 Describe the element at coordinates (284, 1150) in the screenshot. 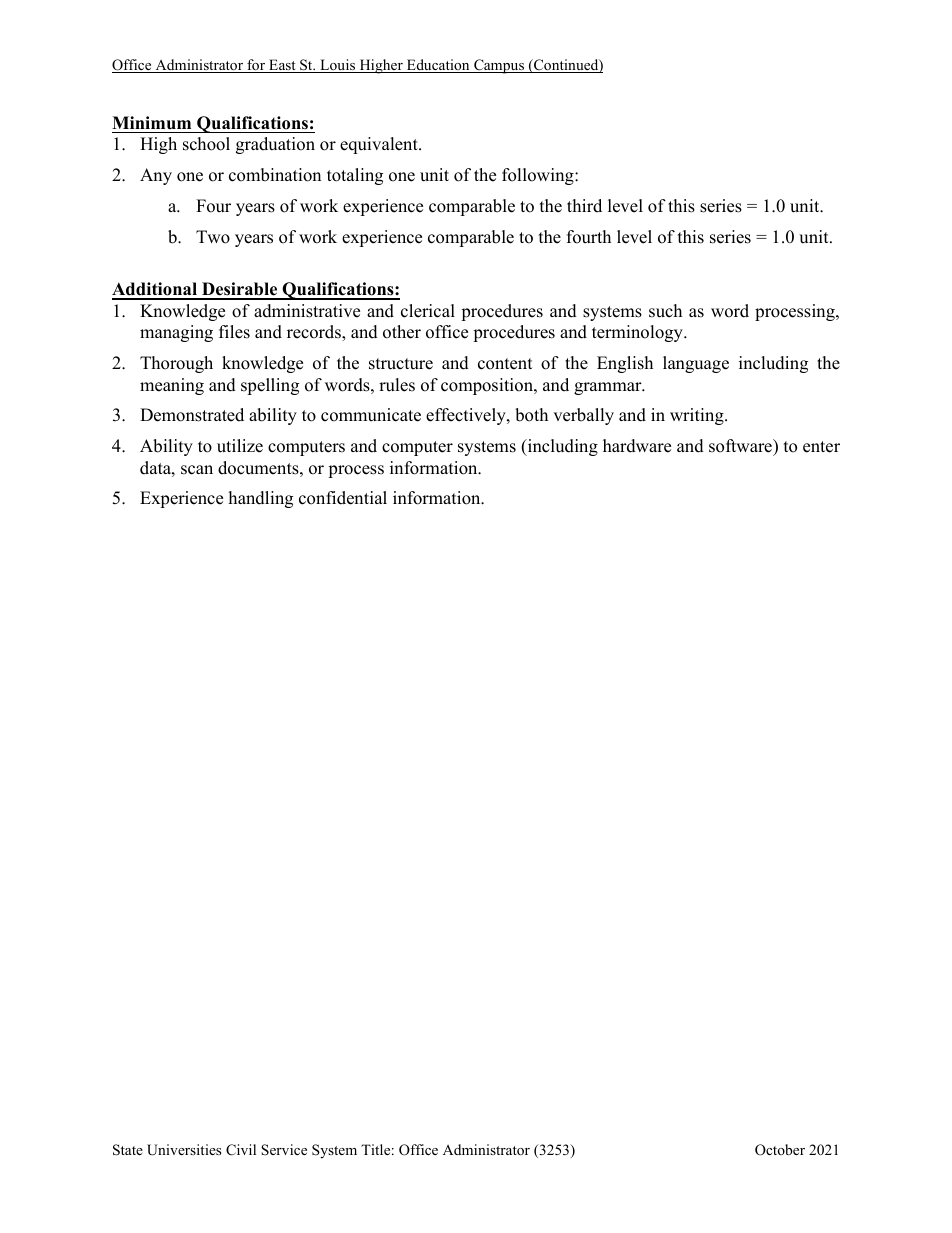

I see `Service` at that location.
